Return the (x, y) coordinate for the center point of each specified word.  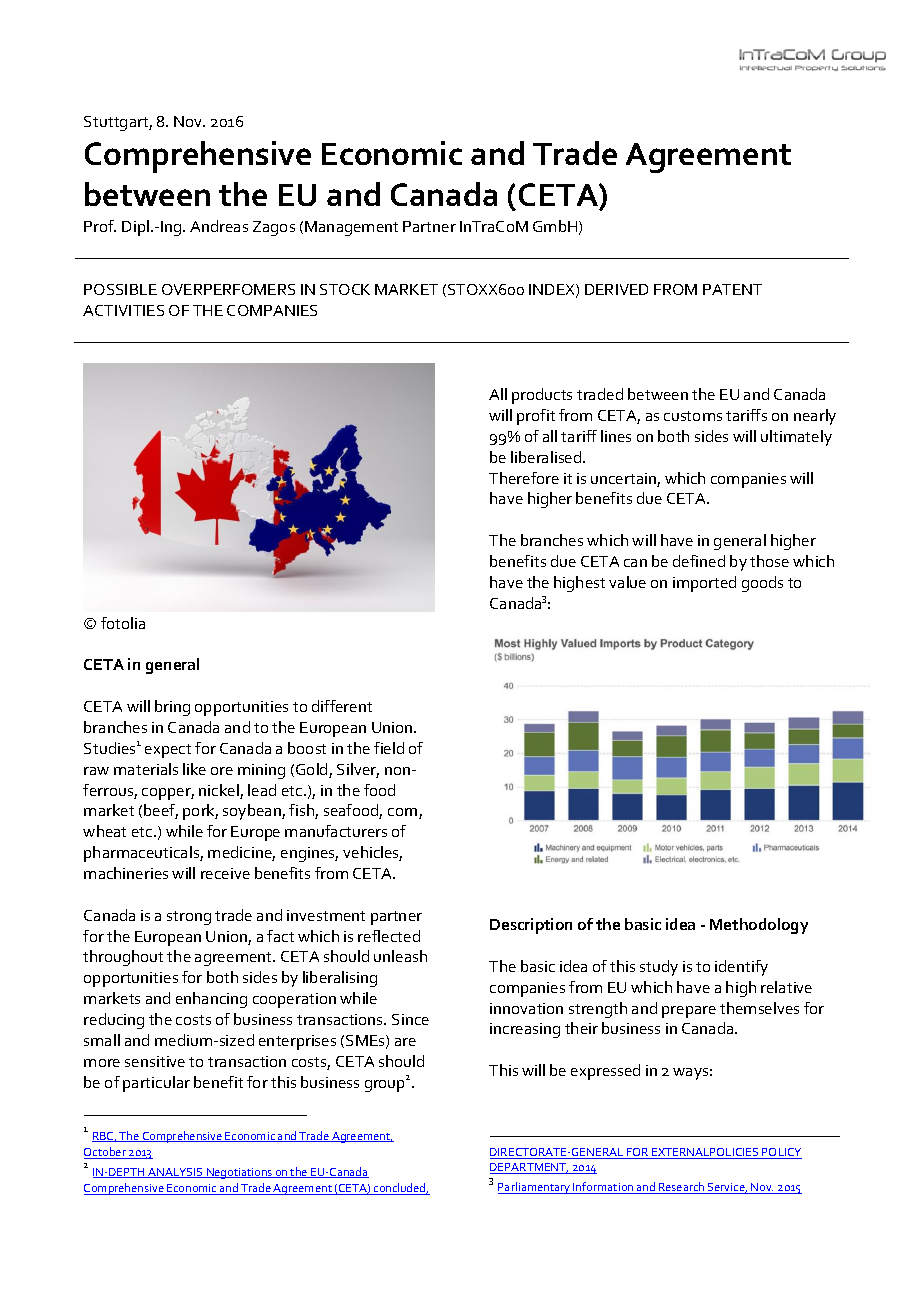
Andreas (219, 226)
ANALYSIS (176, 1173)
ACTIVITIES (123, 310)
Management (351, 228)
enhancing (211, 1000)
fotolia (123, 623)
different (342, 706)
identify (741, 968)
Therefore (524, 478)
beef (161, 811)
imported (704, 584)
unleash (400, 956)
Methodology (759, 926)
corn (404, 813)
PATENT (732, 289)
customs (693, 416)
